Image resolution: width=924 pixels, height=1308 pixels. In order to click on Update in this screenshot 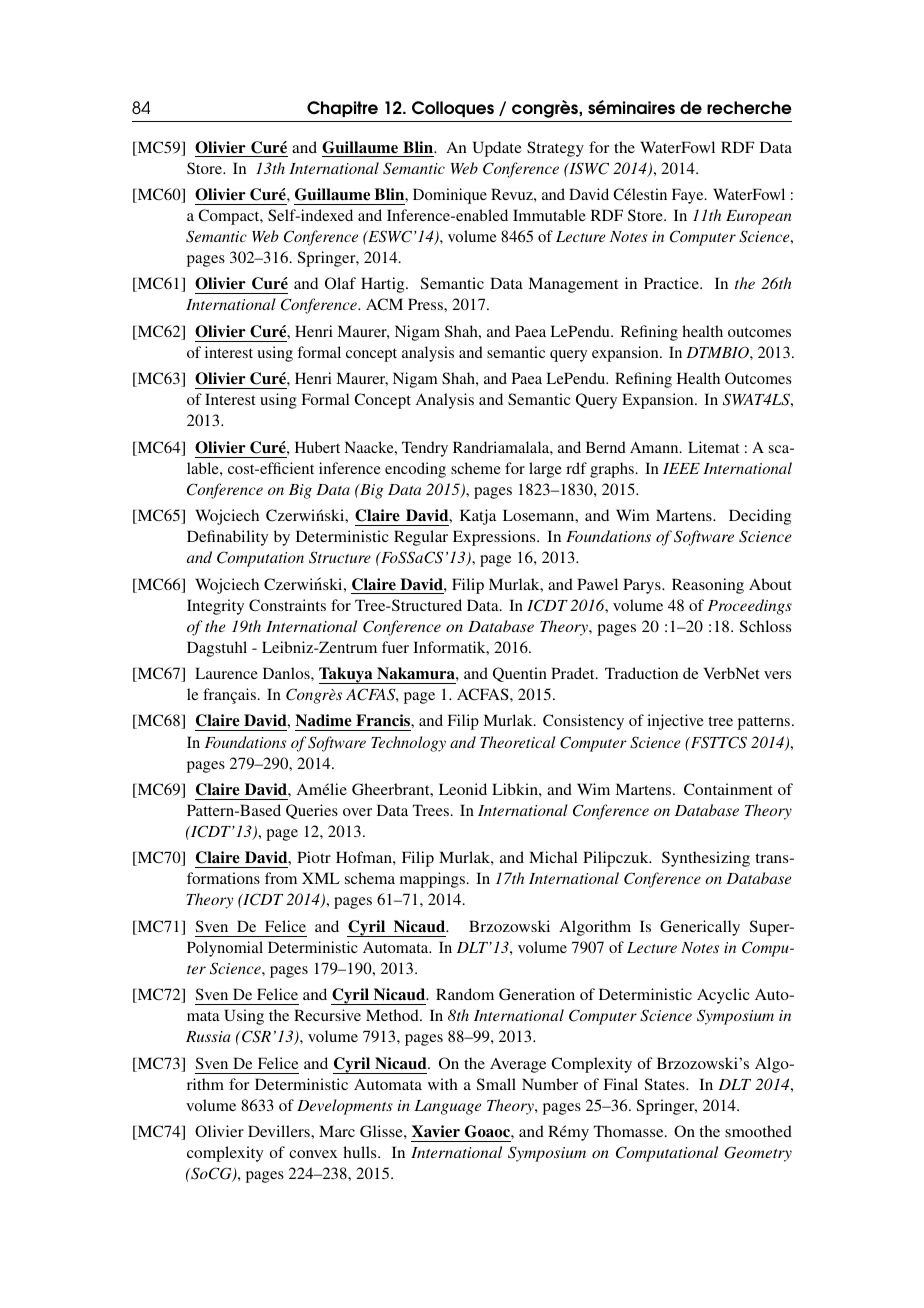, I will do `click(497, 149)`.
